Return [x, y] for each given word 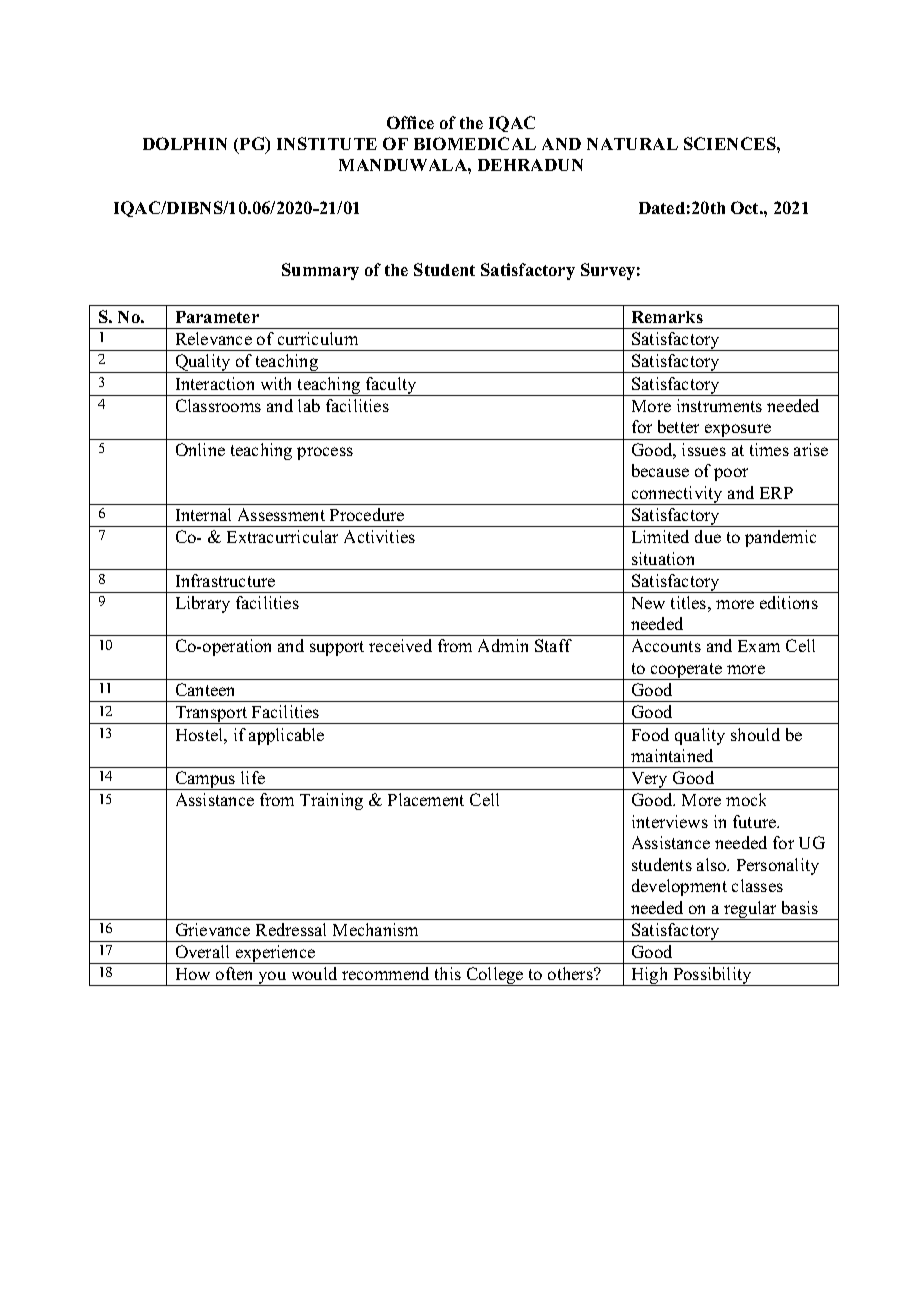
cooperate [687, 671]
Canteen [205, 689]
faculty [391, 386]
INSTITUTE [327, 143]
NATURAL [632, 144]
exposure [738, 432]
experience [276, 954]
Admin [503, 645]
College [495, 976]
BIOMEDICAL [475, 143]
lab [309, 405]
